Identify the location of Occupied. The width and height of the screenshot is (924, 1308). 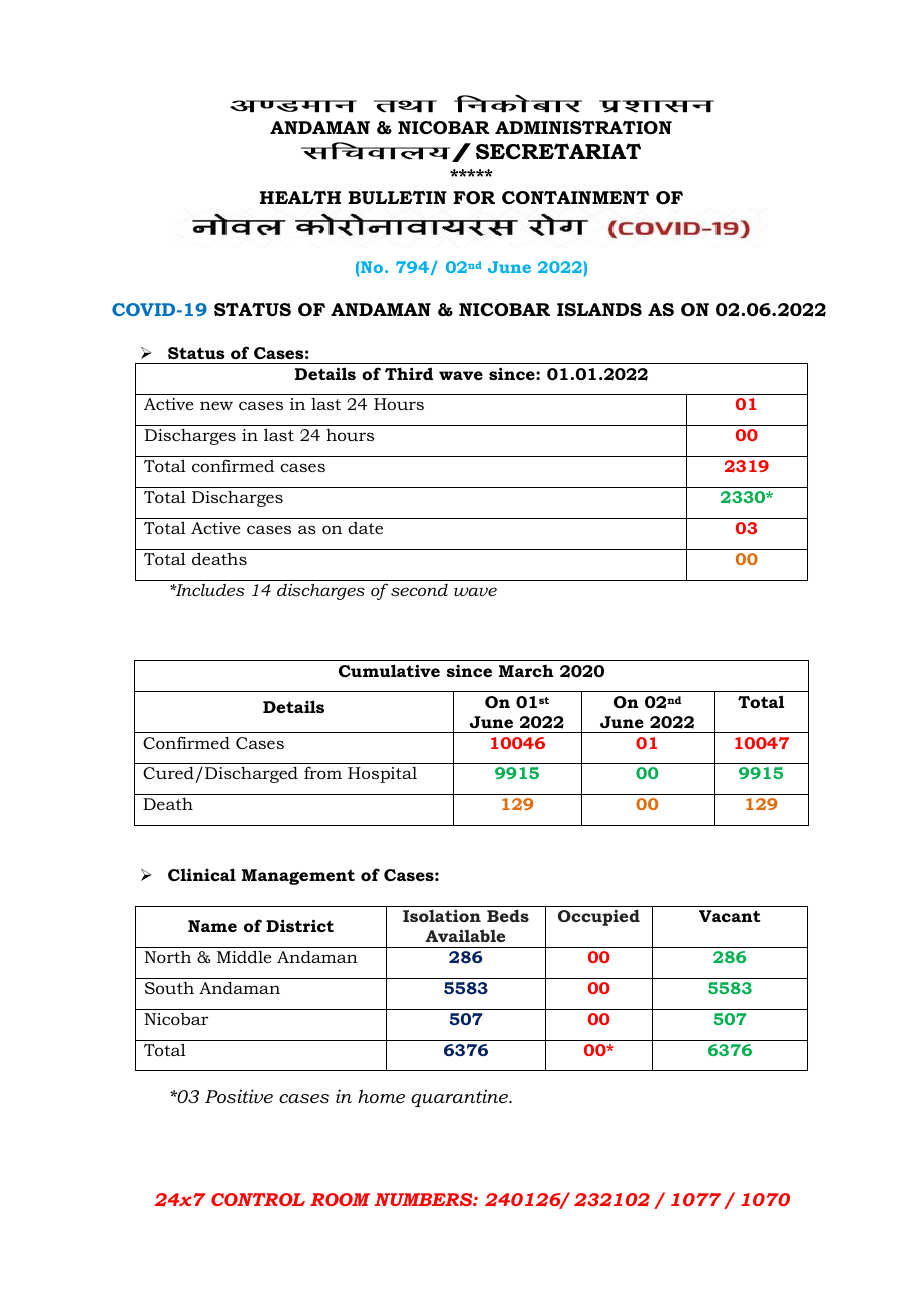
(599, 917).
